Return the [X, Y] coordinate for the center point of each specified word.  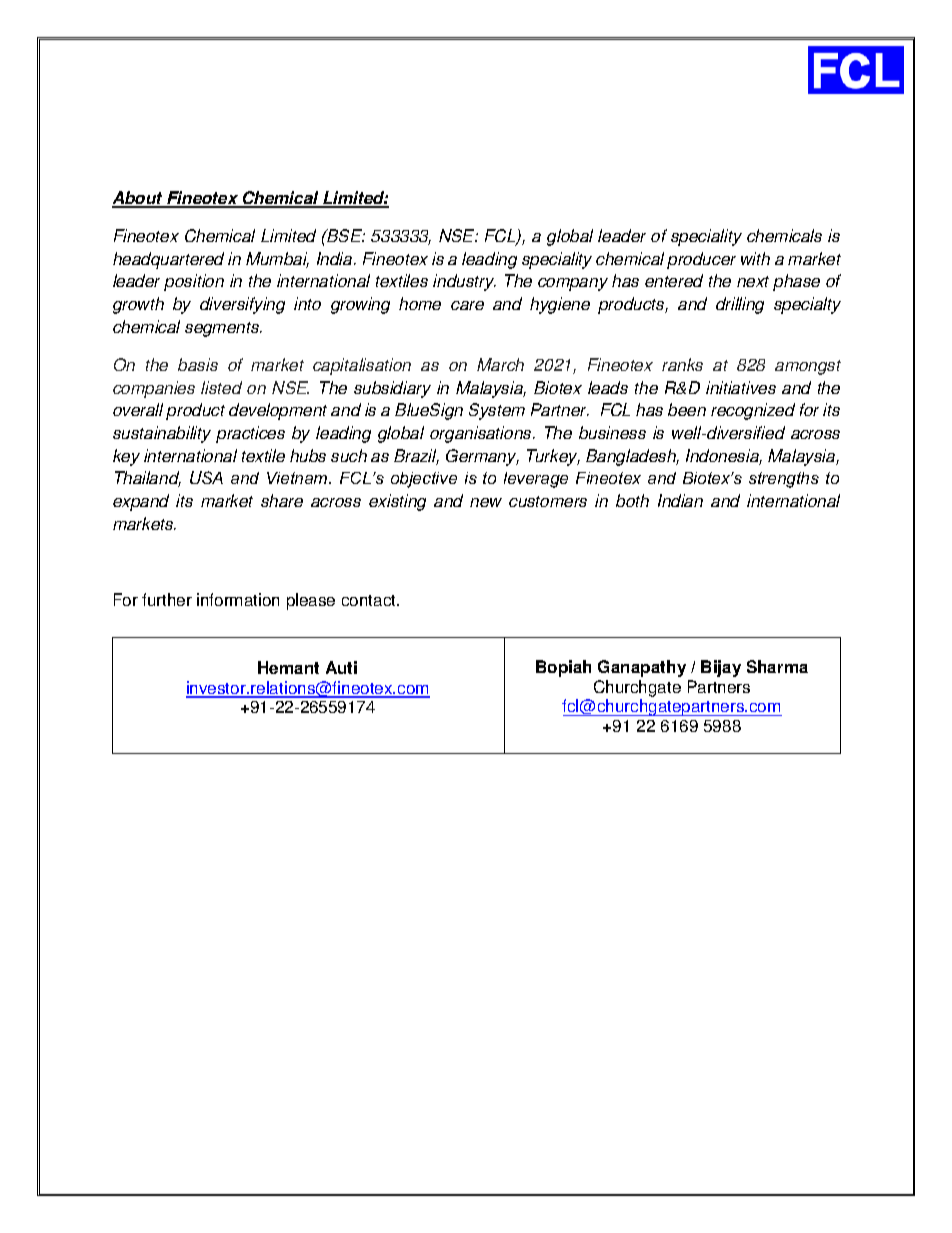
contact [370, 600]
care [467, 305]
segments [223, 329]
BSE [345, 235]
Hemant [288, 667]
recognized [753, 411]
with [755, 258]
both [632, 500]
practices [250, 434]
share [282, 500]
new [486, 502]
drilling [740, 305]
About [138, 199]
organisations [482, 434]
